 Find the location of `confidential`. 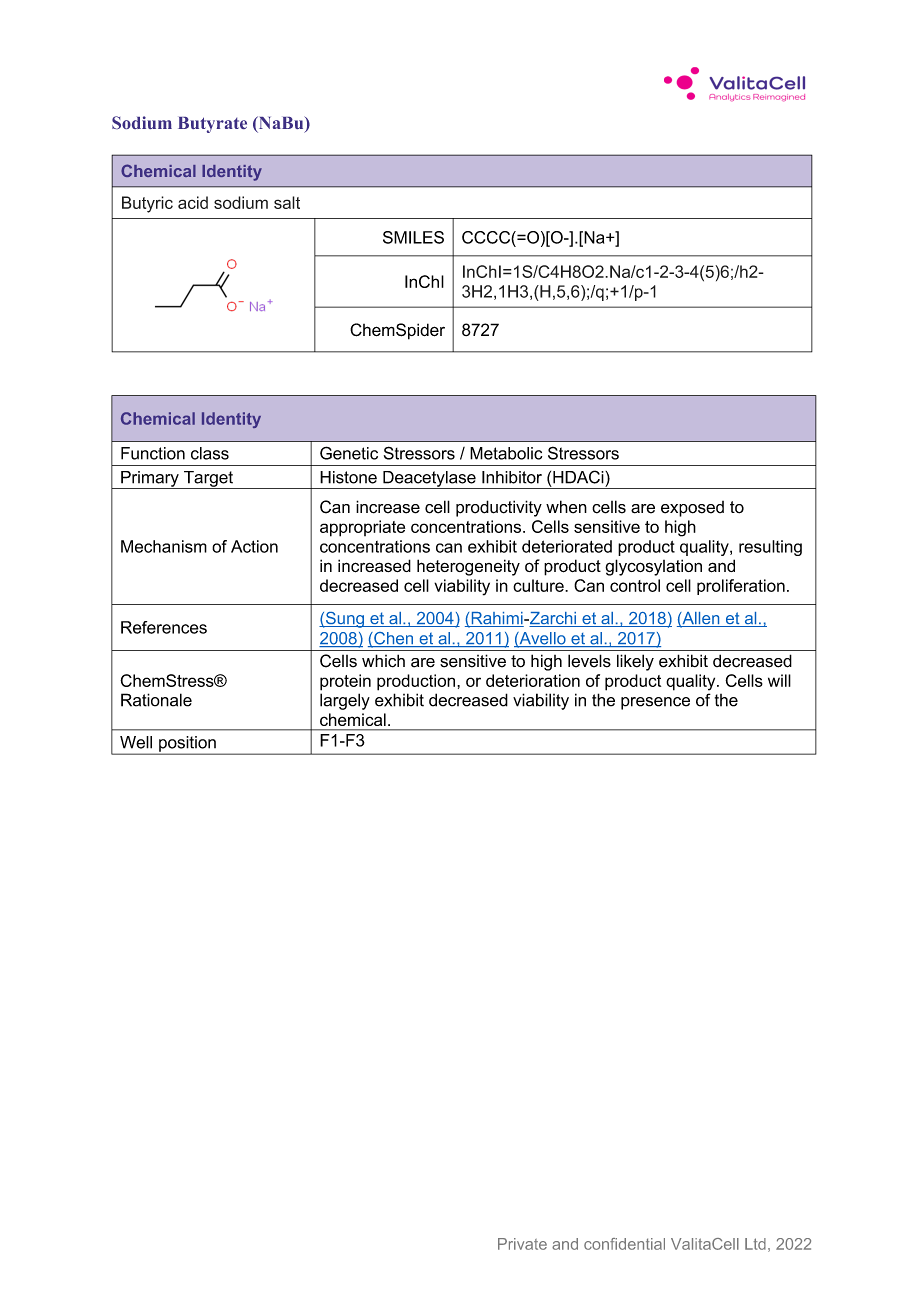

confidential is located at coordinates (624, 1244).
